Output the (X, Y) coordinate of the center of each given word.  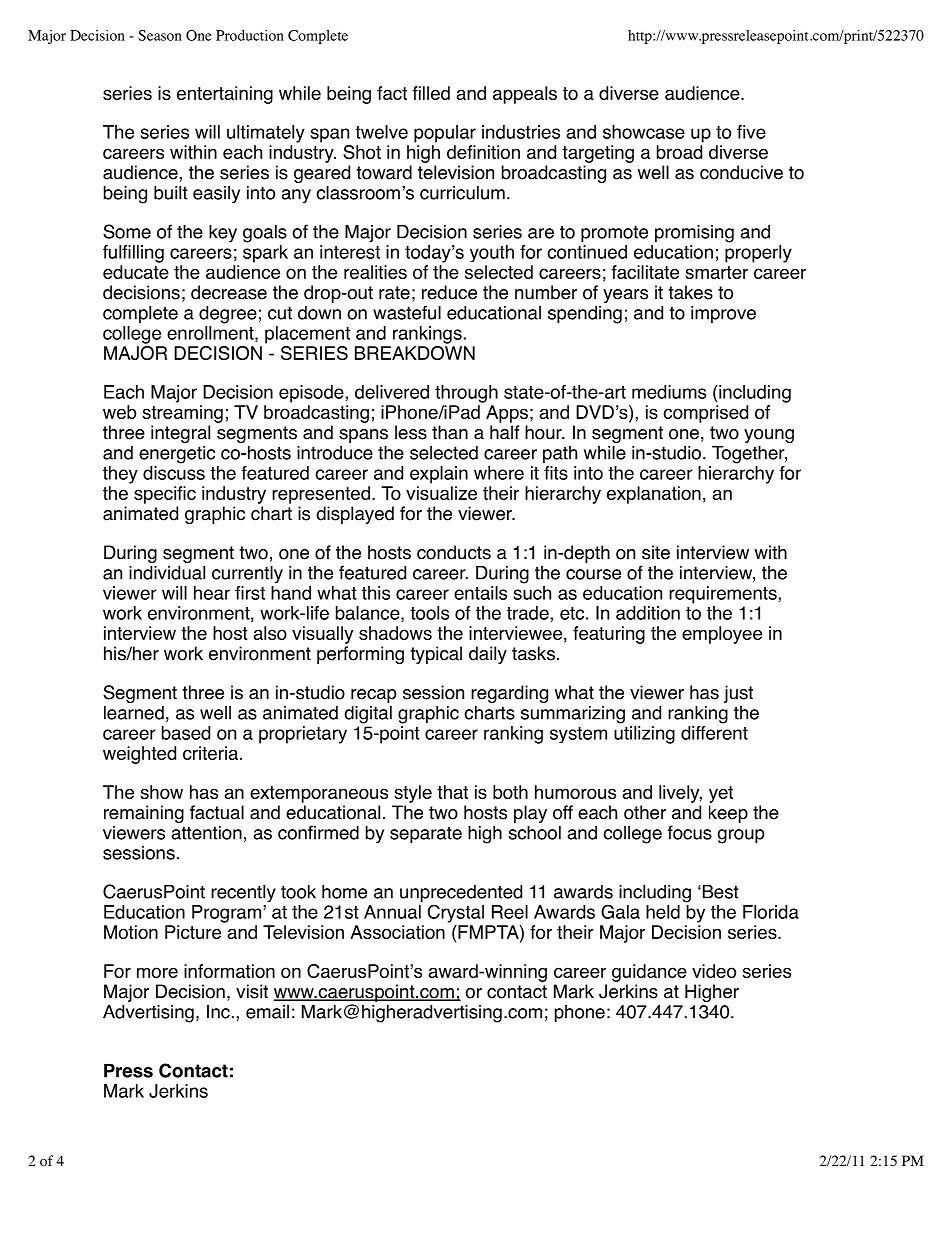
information (229, 971)
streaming (182, 414)
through (466, 394)
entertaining (225, 95)
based (186, 733)
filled (431, 93)
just (738, 694)
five (751, 132)
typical (436, 655)
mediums (669, 392)
